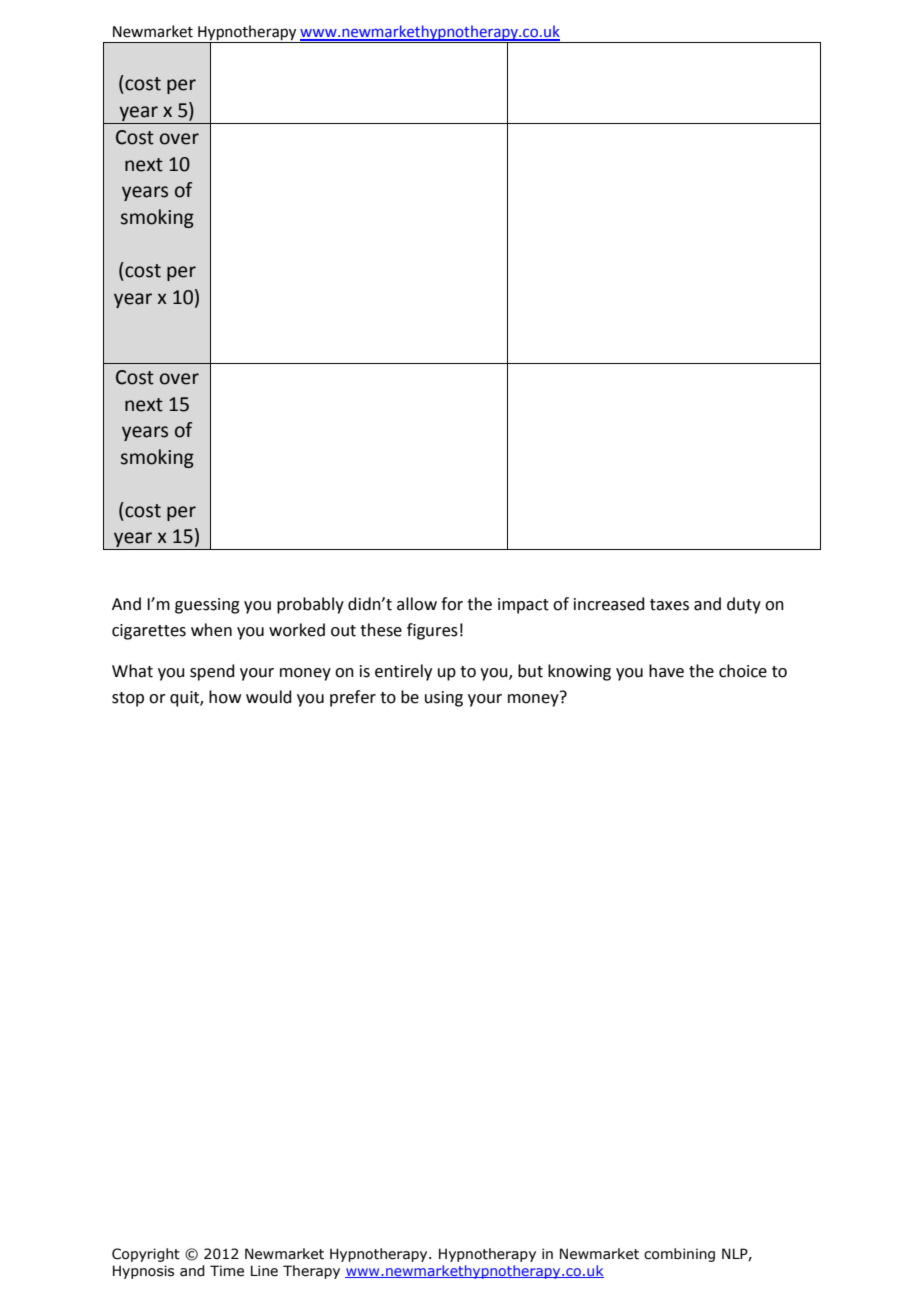 The width and height of the screenshot is (924, 1308). Describe the element at coordinates (666, 671) in the screenshot. I see `have` at that location.
